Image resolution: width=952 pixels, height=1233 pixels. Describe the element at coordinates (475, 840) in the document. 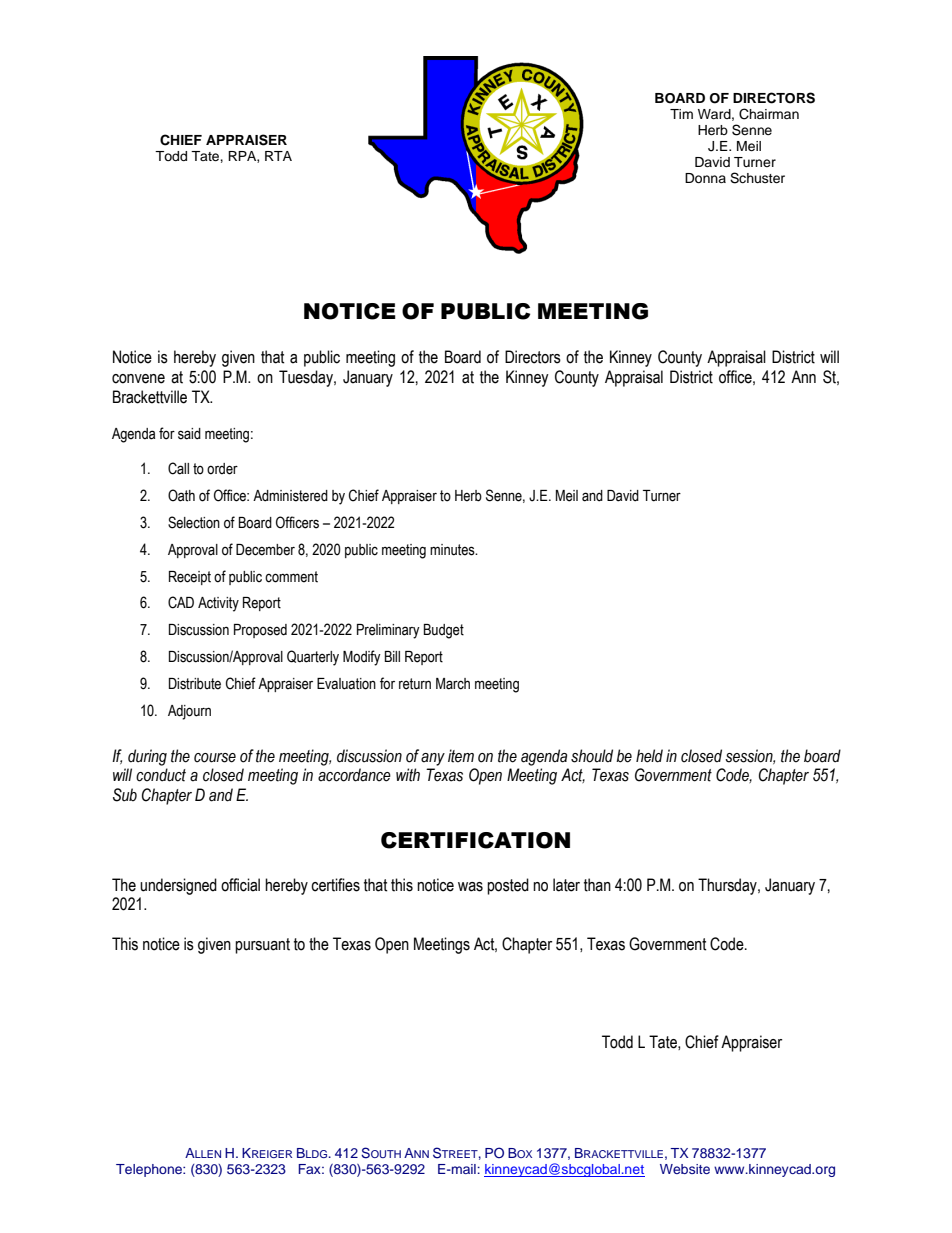

I see `CERTIFICATION` at that location.
